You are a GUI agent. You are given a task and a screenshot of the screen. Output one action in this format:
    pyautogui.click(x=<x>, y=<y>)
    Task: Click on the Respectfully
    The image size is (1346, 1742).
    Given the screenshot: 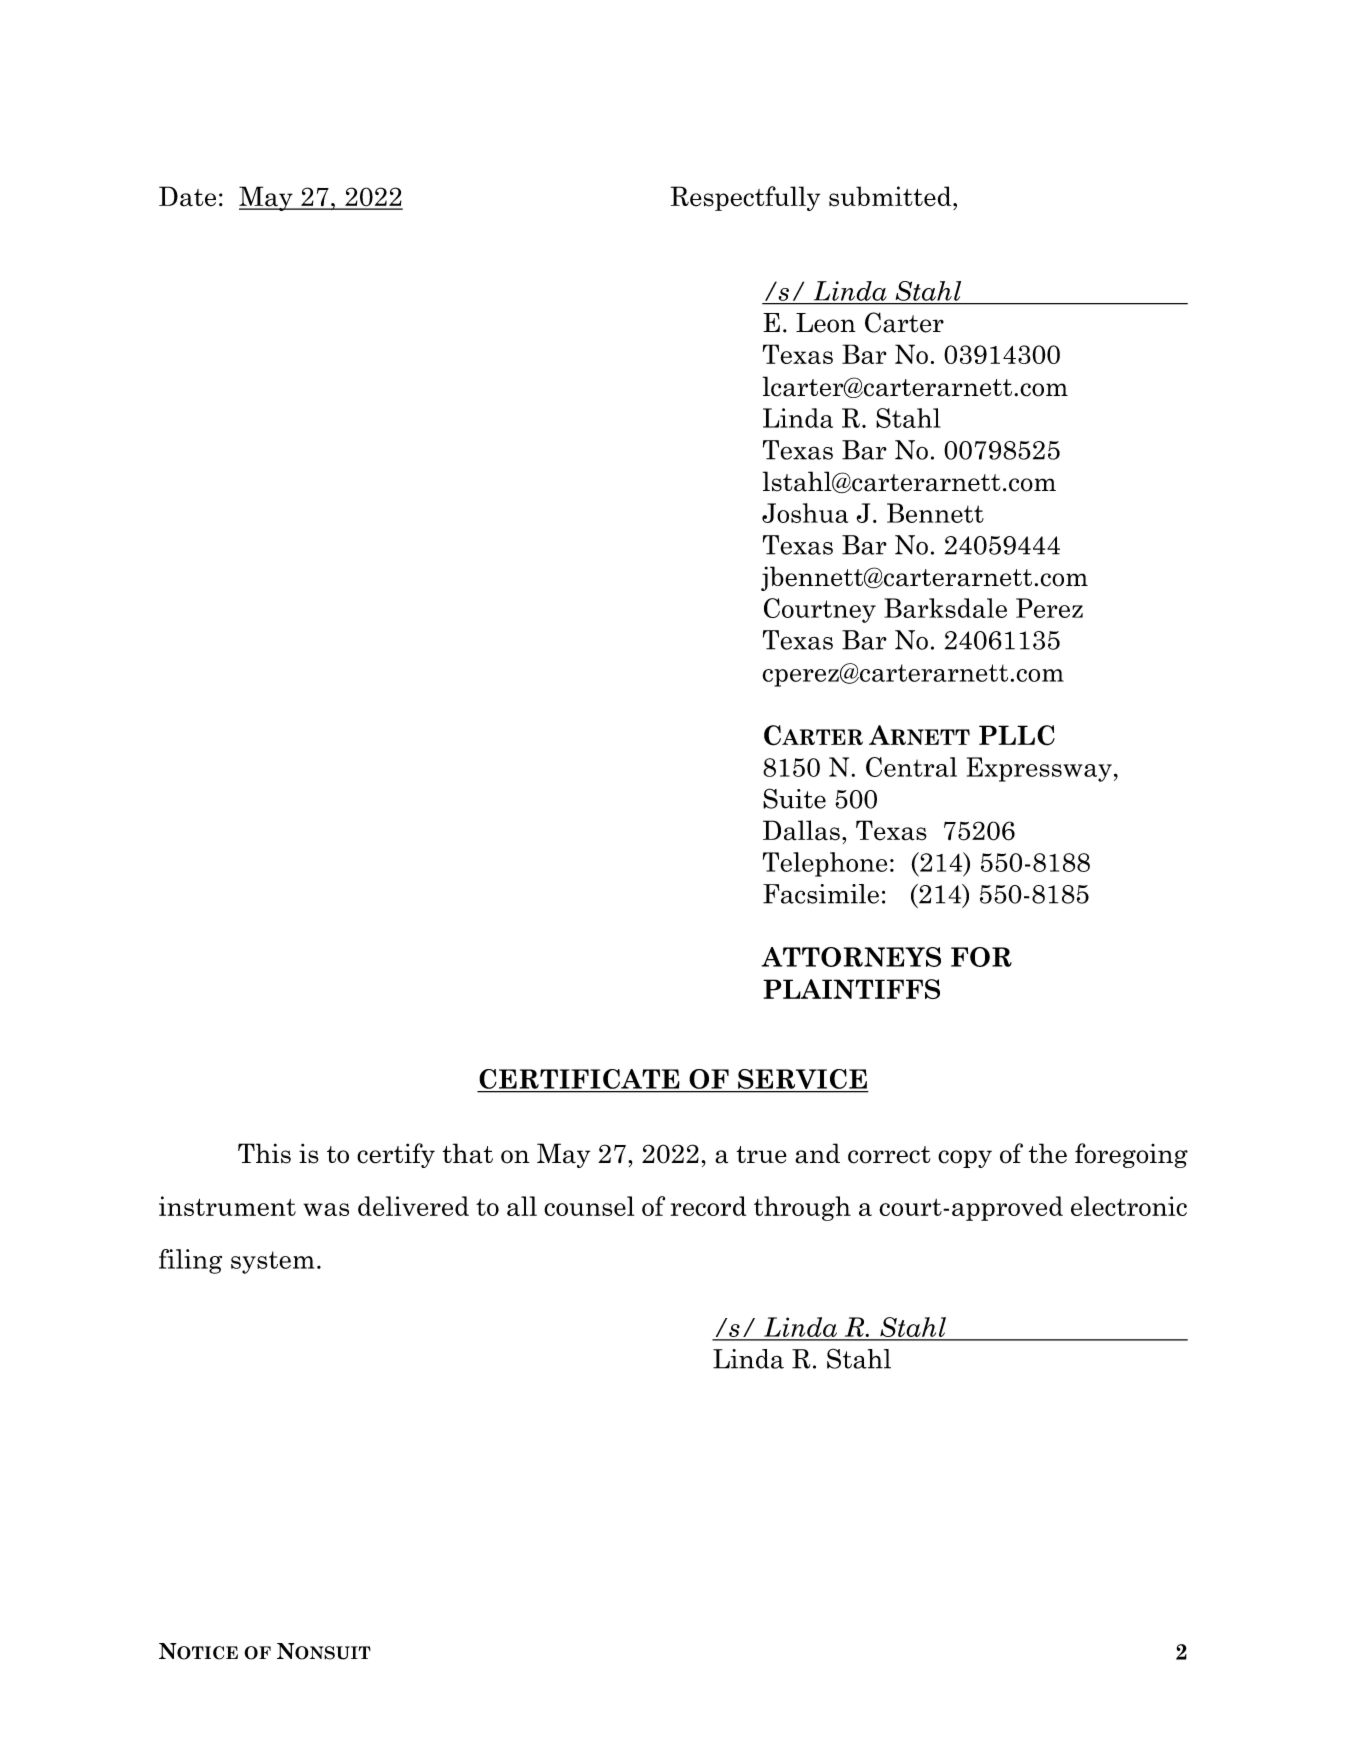 What is the action you would take?
    pyautogui.click(x=745, y=198)
